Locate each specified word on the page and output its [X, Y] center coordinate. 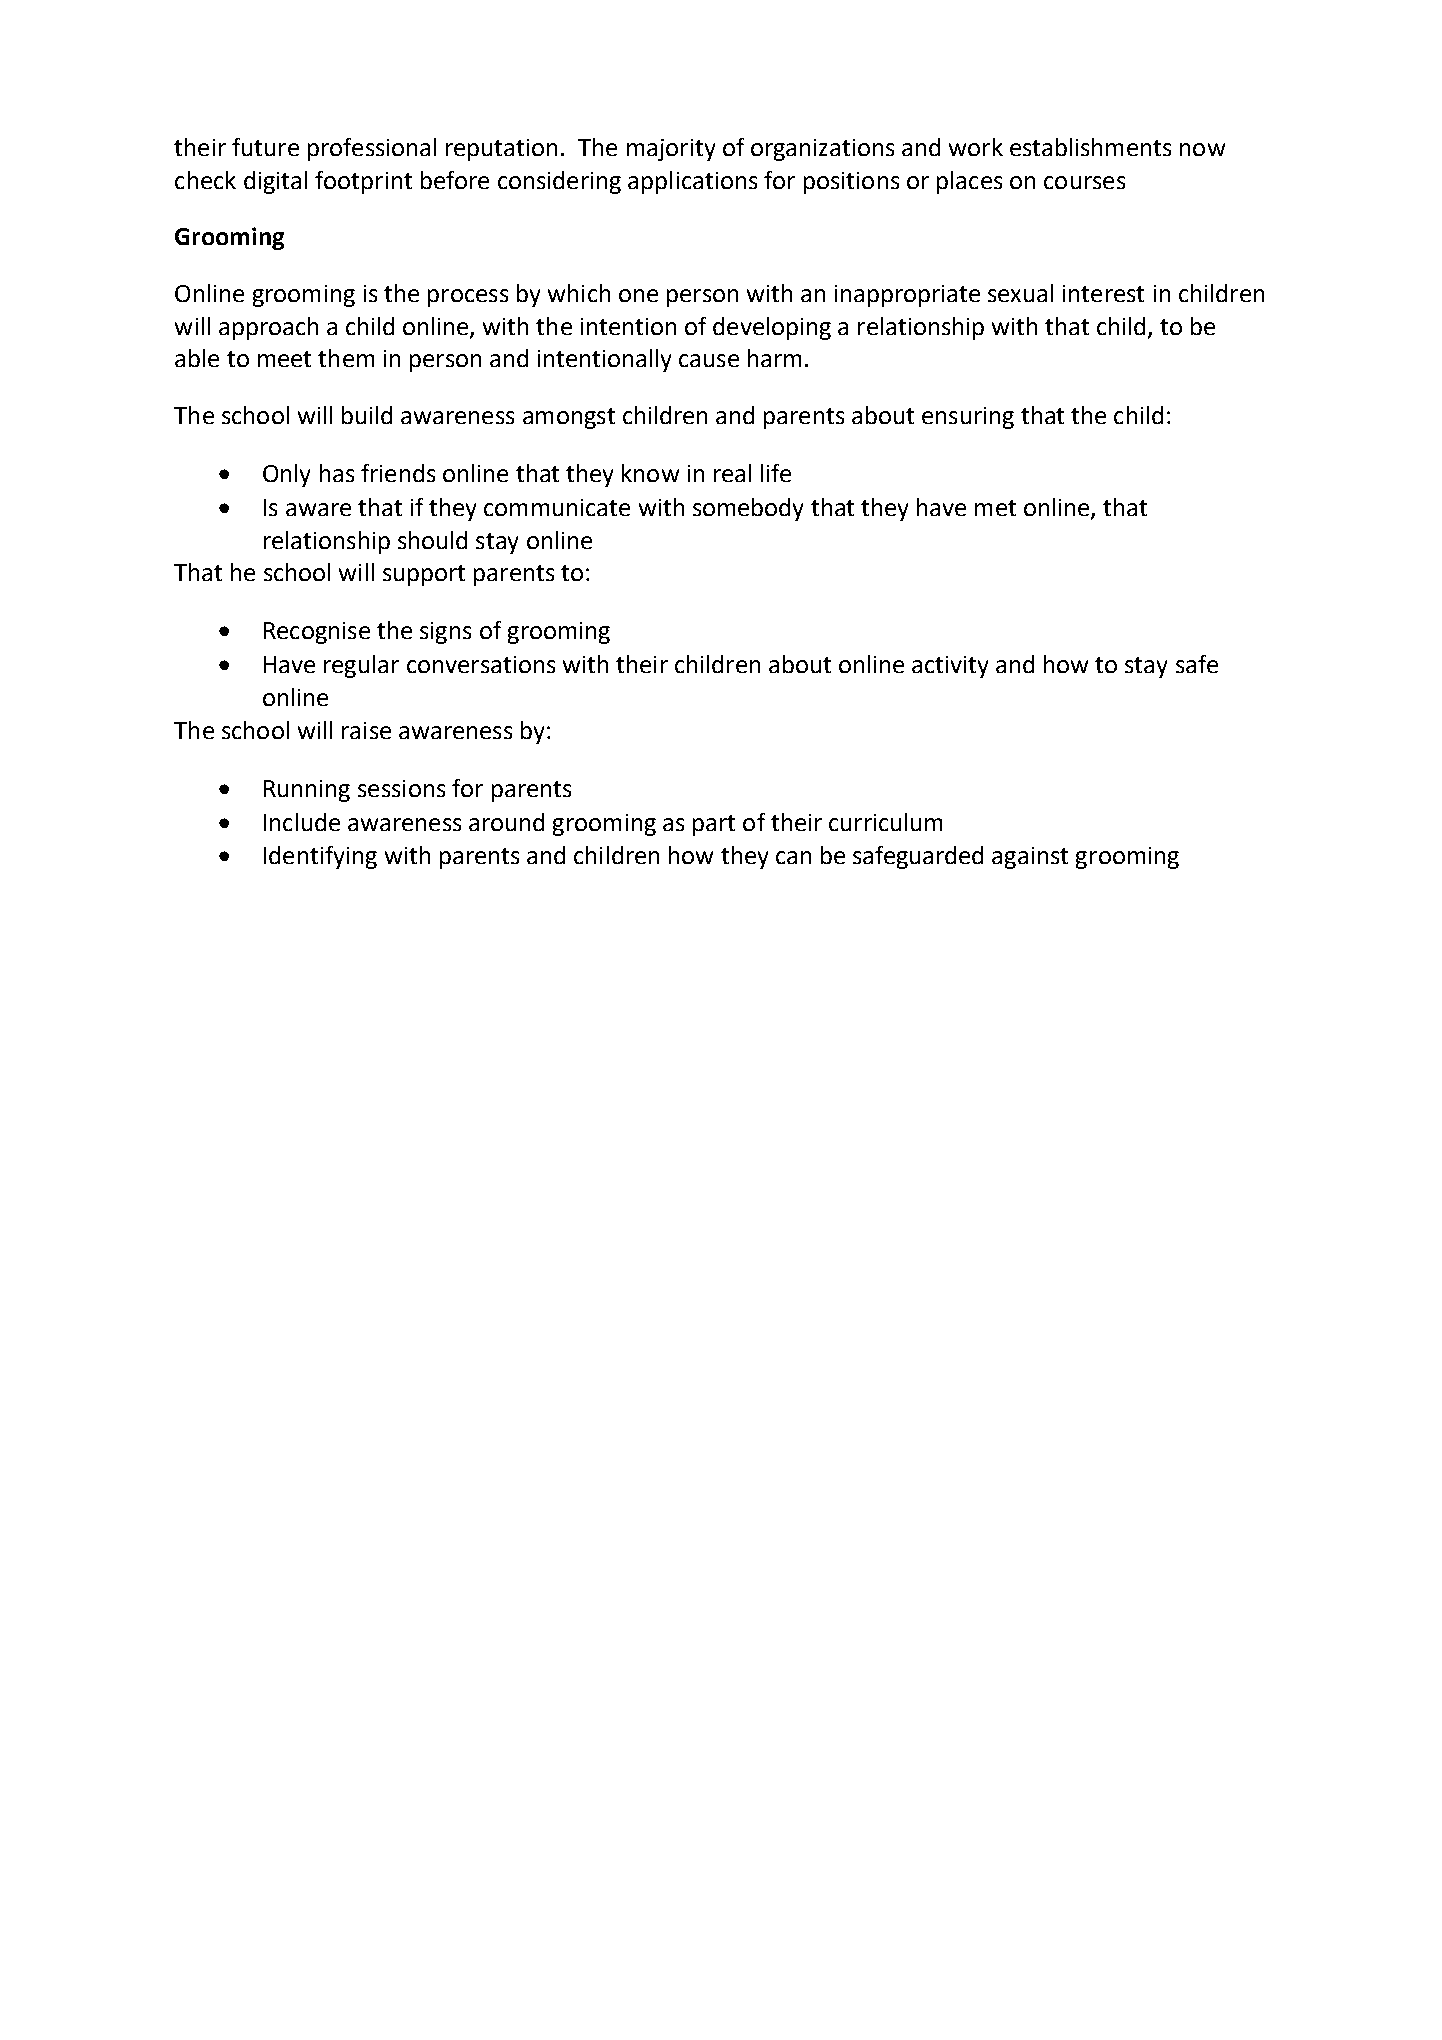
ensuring [968, 418]
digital [275, 182]
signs [445, 633]
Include [302, 822]
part [714, 825]
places [969, 182]
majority [671, 150]
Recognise [317, 633]
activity [950, 667]
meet [284, 359]
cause [709, 360]
